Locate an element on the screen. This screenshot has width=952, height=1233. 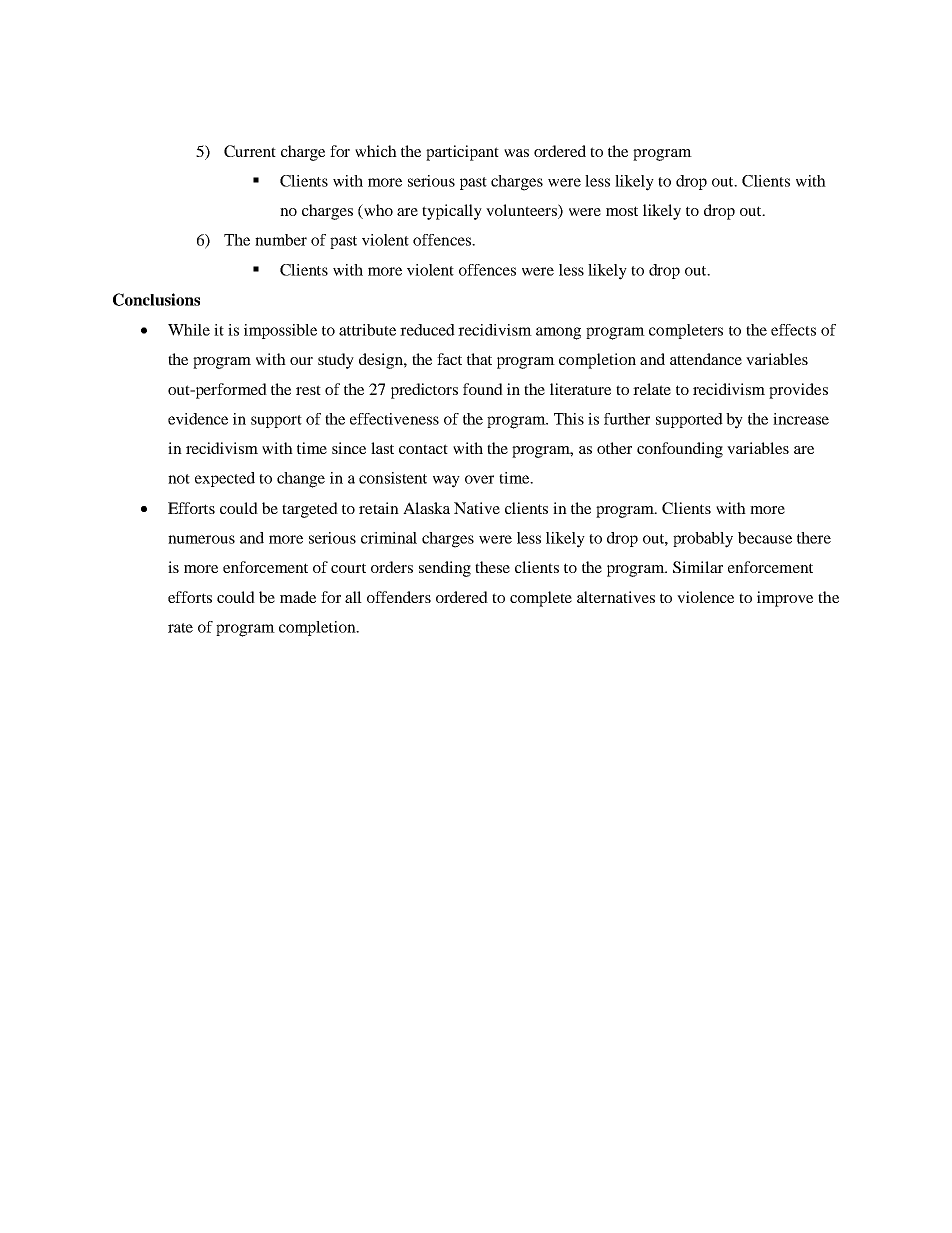
expected is located at coordinates (225, 479).
